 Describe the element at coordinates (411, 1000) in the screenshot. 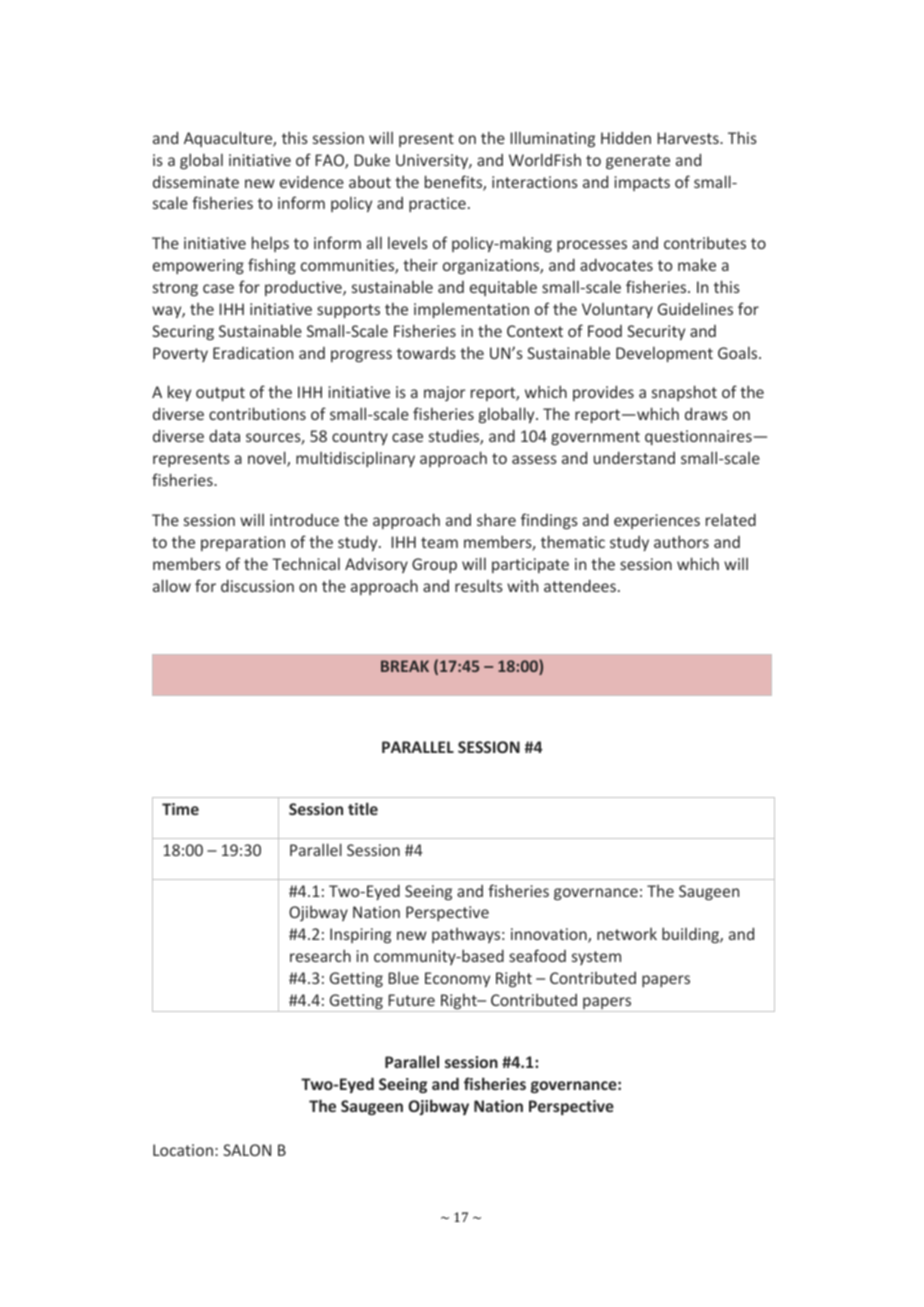

I see `Future` at that location.
